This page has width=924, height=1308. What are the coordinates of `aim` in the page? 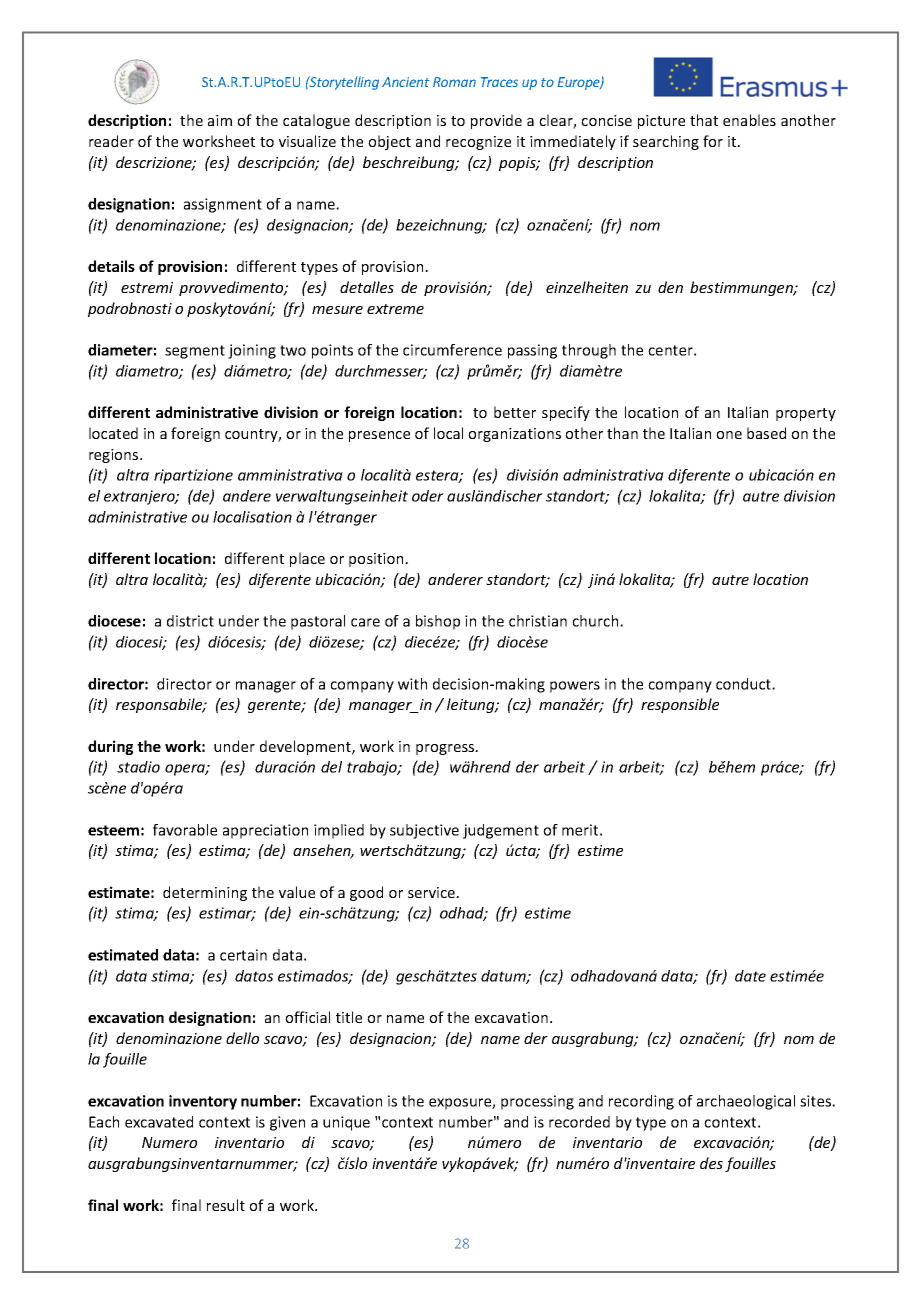 It's located at (220, 120).
